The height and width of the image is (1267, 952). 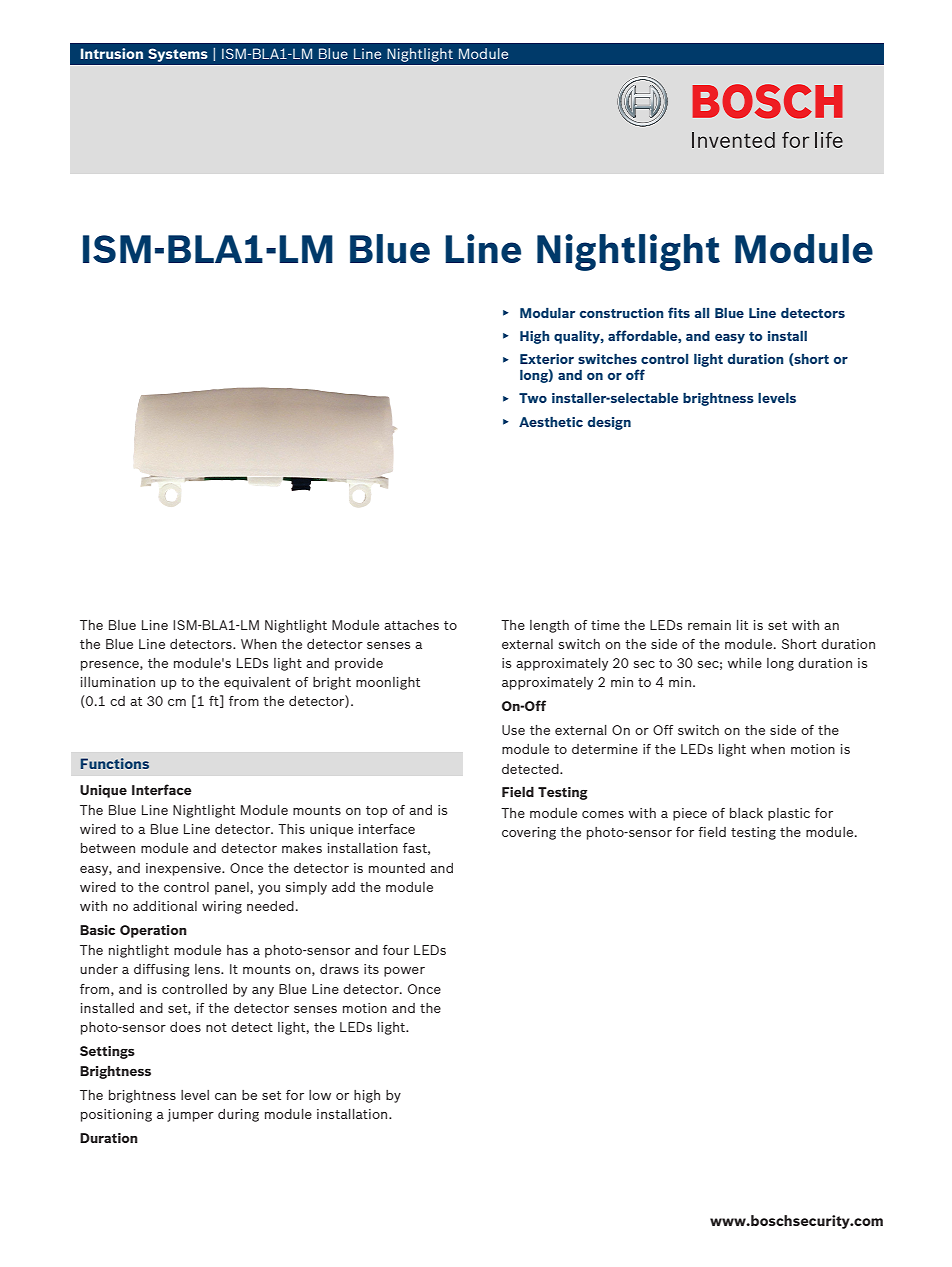 I want to click on illumination, so click(x=118, y=682).
